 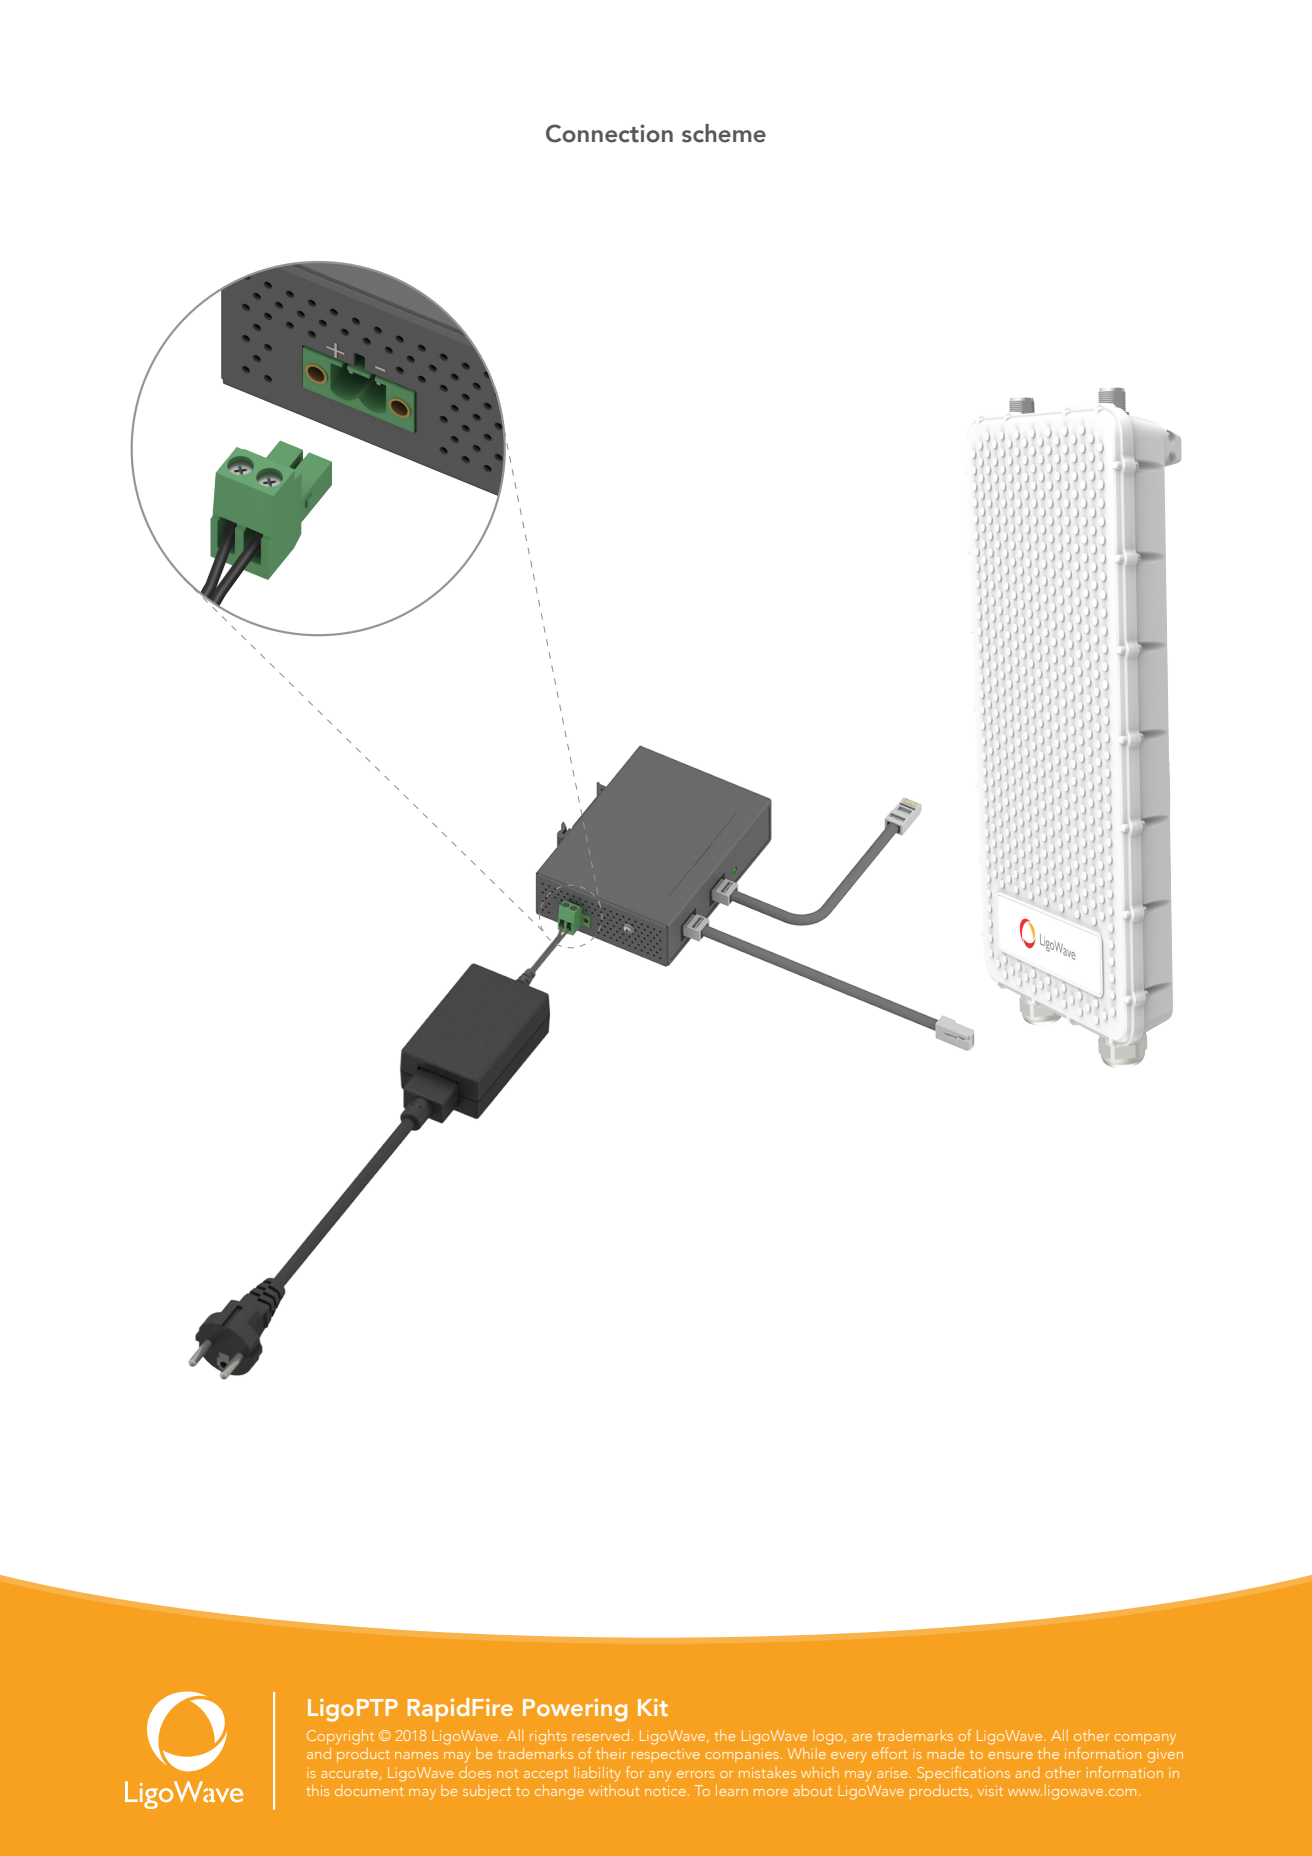 I want to click on does, so click(x=475, y=1772).
